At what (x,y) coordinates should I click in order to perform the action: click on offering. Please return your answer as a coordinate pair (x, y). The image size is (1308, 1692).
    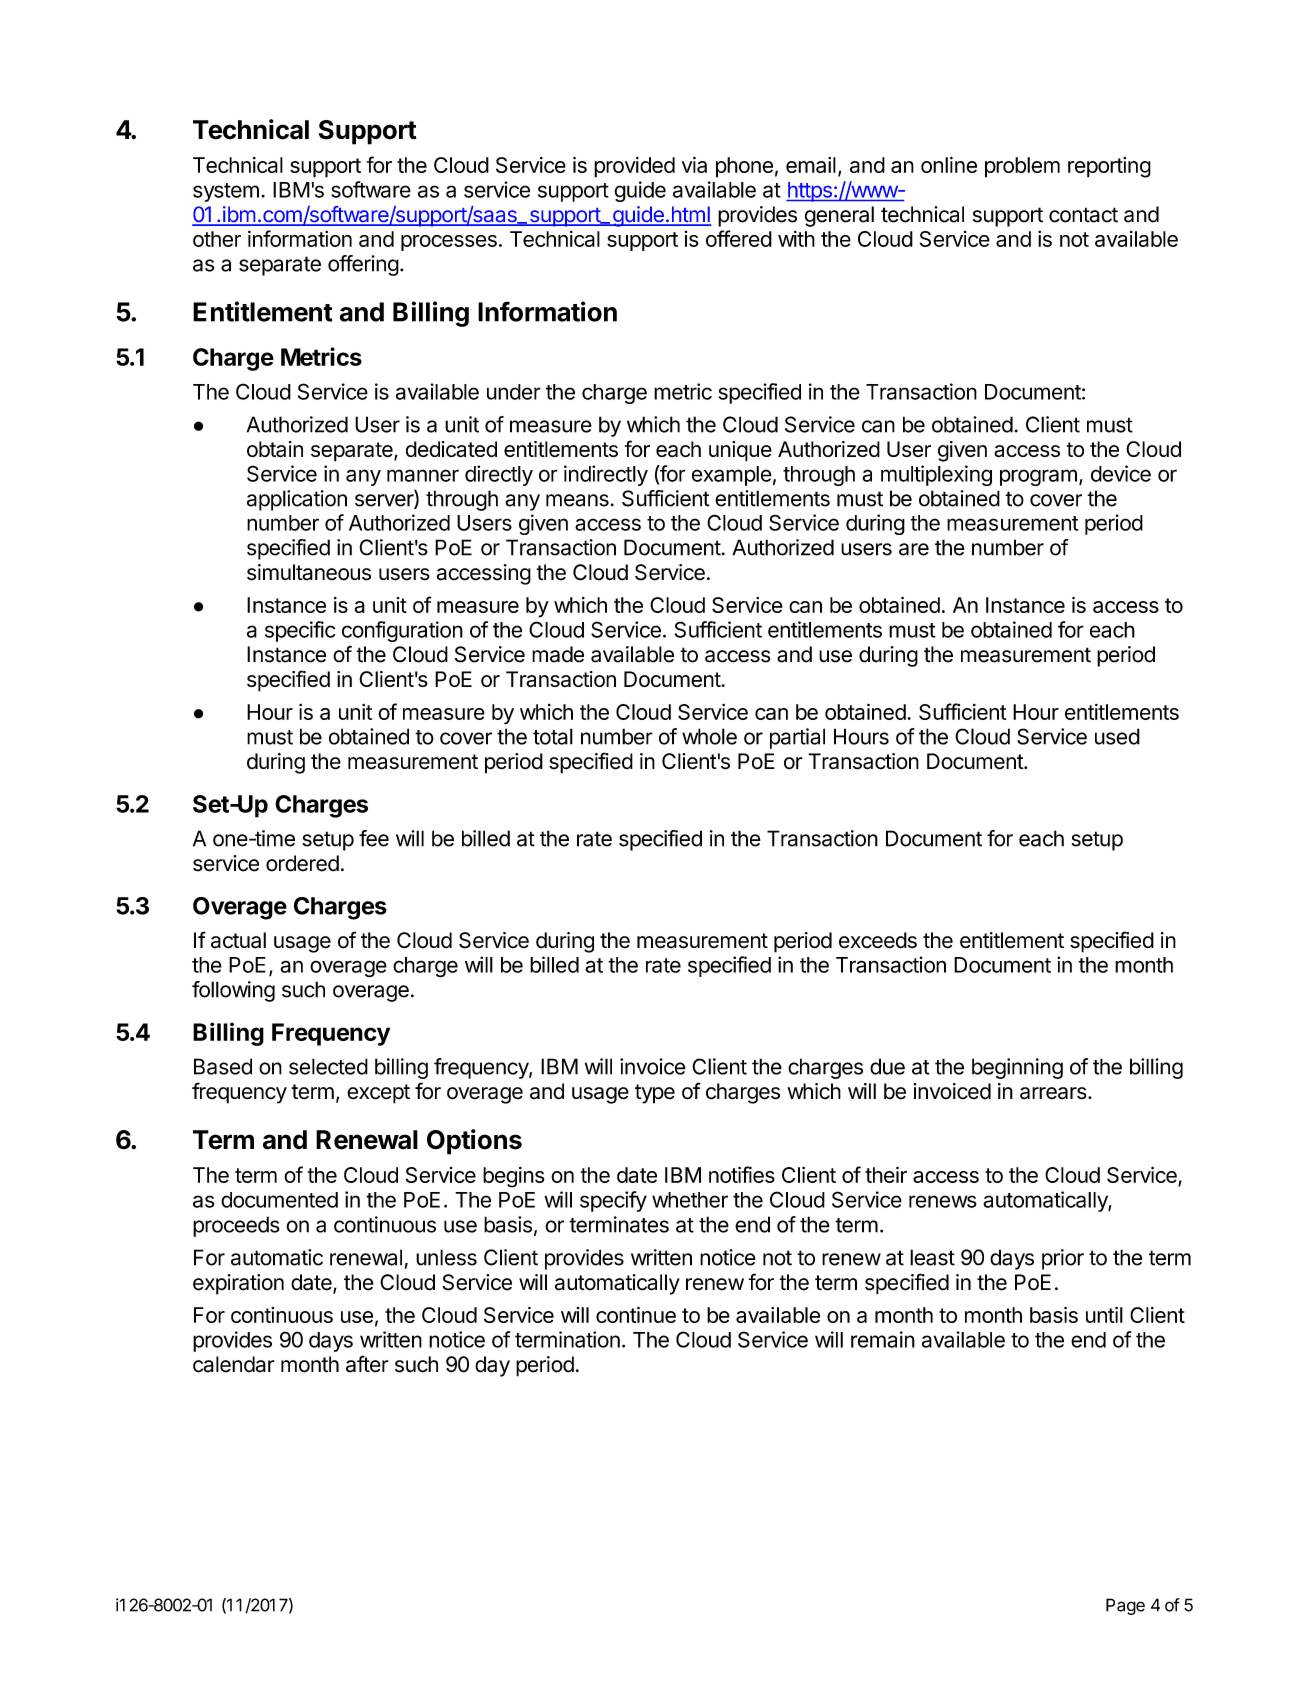
    Looking at the image, I should click on (363, 265).
